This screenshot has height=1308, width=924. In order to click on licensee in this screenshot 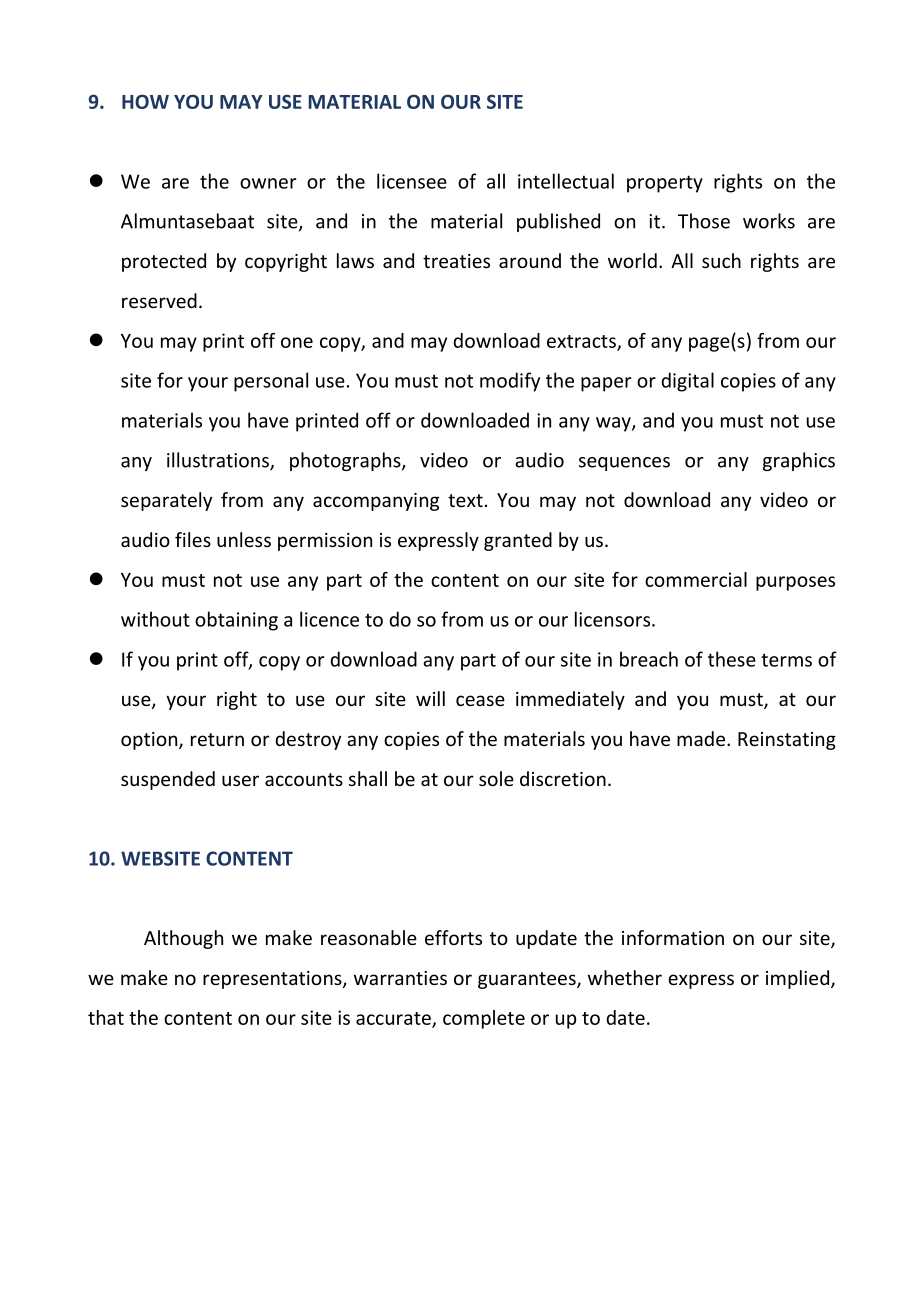, I will do `click(412, 181)`.
